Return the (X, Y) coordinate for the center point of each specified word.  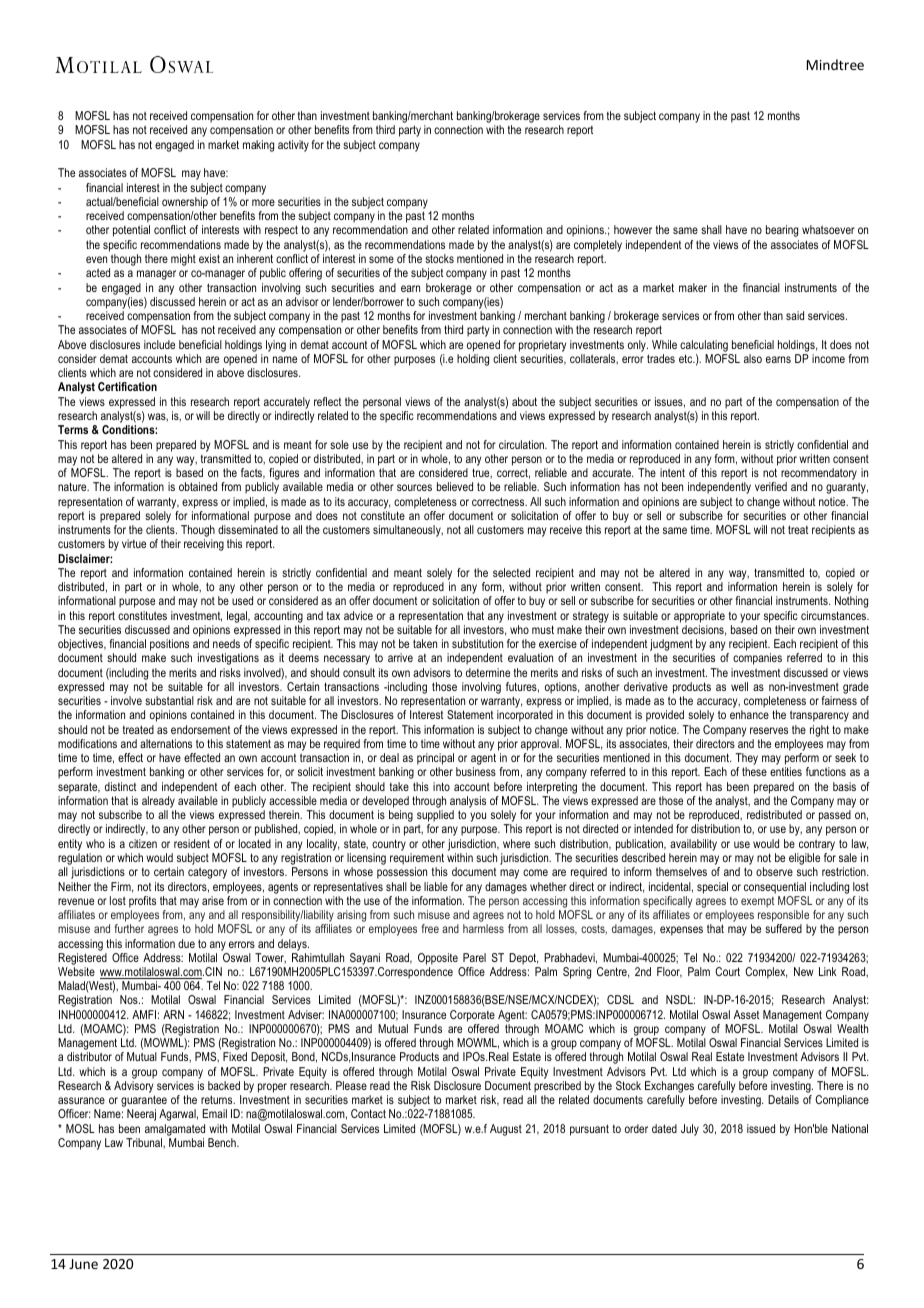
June (83, 1264)
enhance (749, 714)
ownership (185, 203)
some (381, 259)
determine (488, 672)
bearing (782, 231)
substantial (169, 700)
